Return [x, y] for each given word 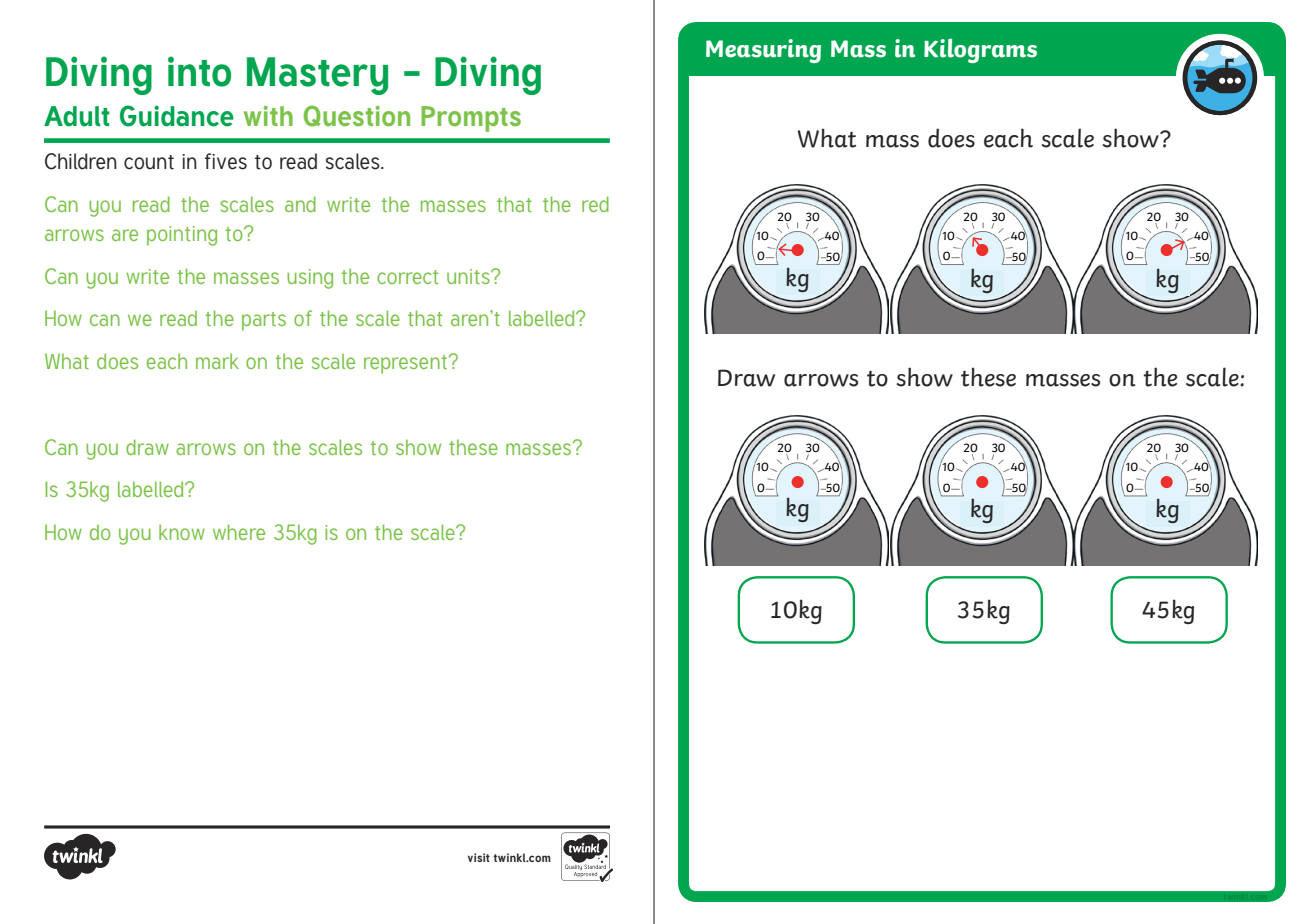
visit [479, 857]
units [469, 276]
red [595, 204]
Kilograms [980, 51]
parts [264, 321]
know [182, 532]
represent [405, 364]
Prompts [471, 119]
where [239, 532]
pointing [182, 236]
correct [407, 277]
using [310, 279]
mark [217, 361]
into [199, 71]
